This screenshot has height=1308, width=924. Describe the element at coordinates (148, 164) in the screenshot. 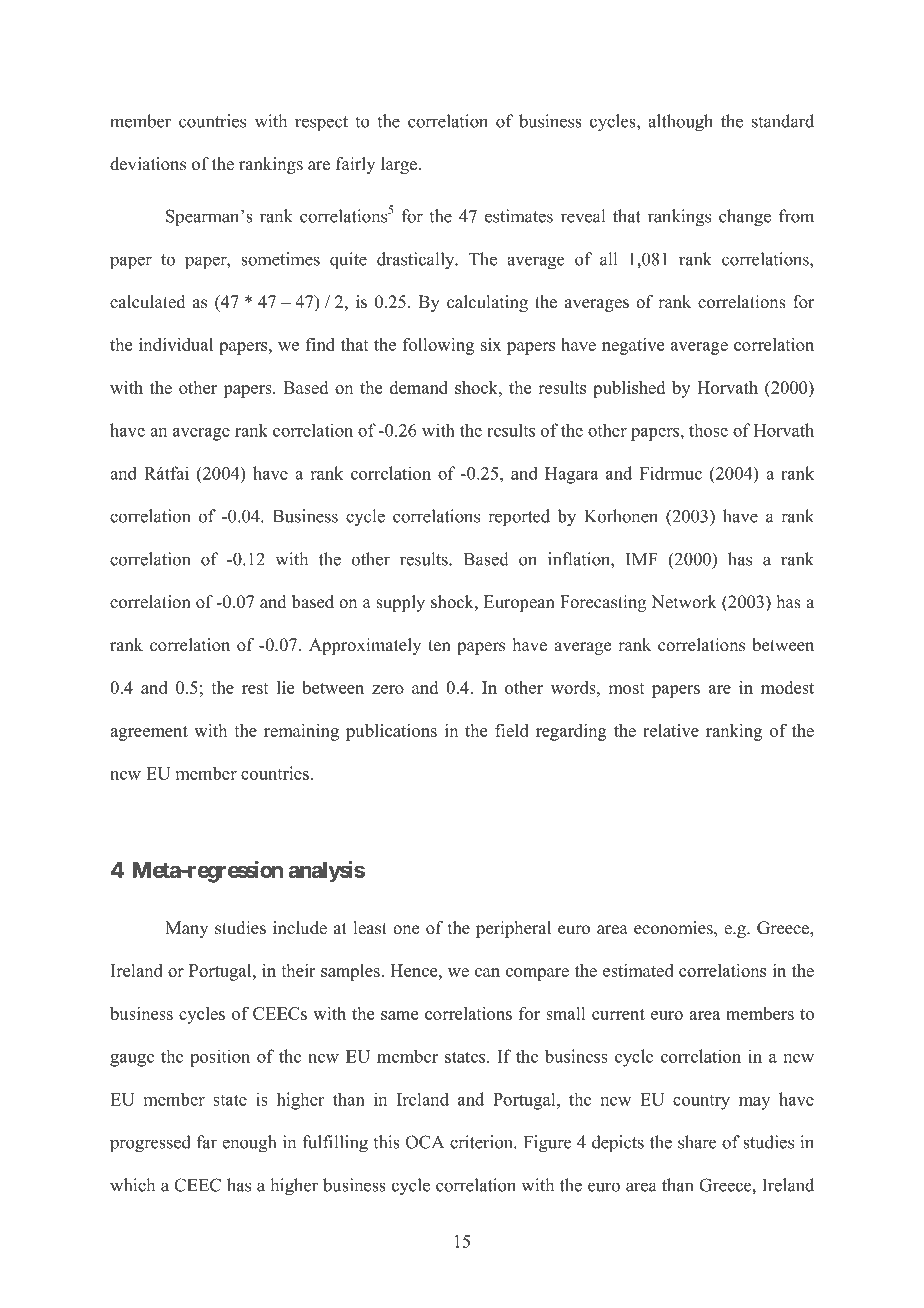

I see `deviations` at that location.
